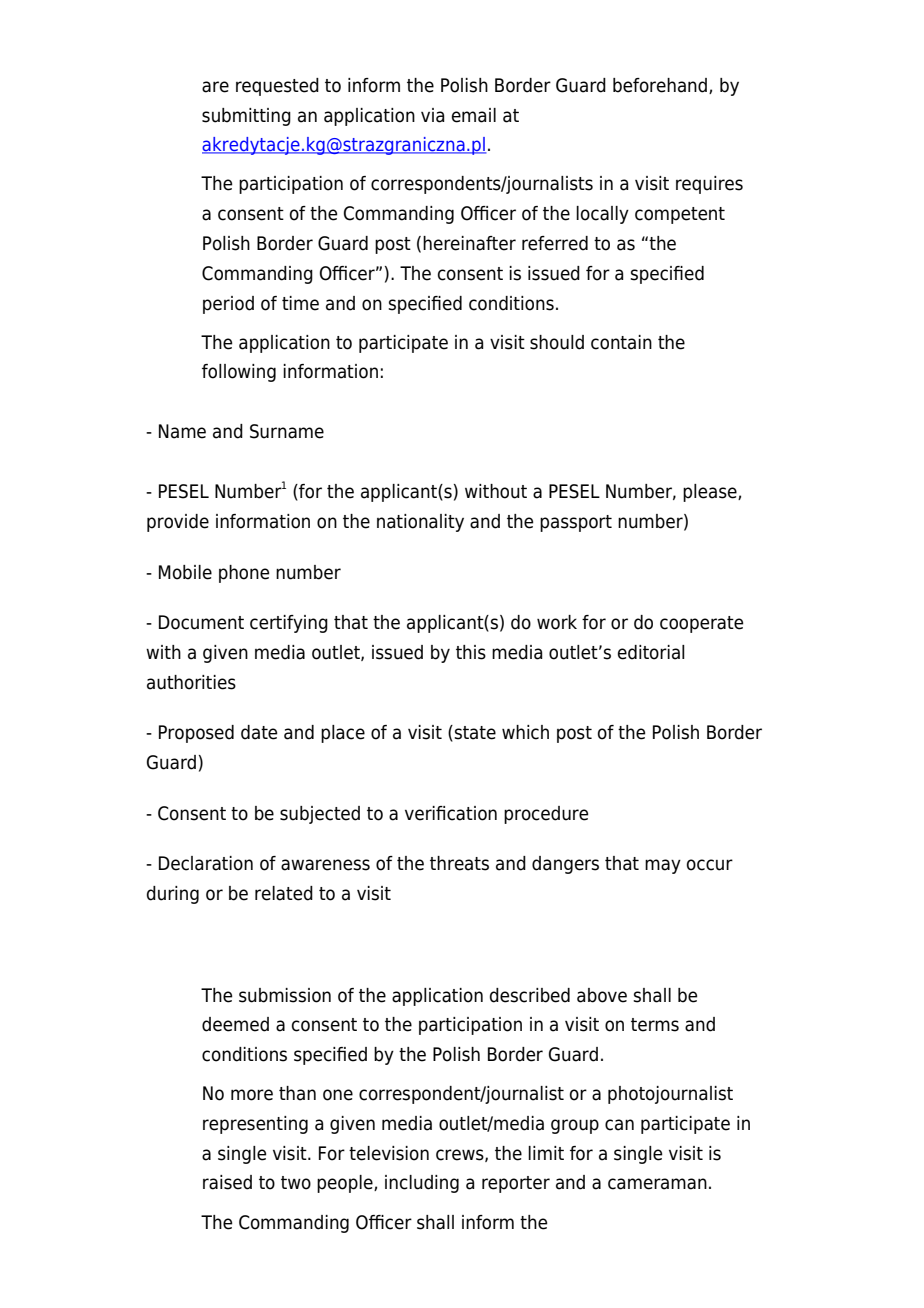 This document has height=1308, width=924. I want to click on cameraman, so click(657, 1184).
